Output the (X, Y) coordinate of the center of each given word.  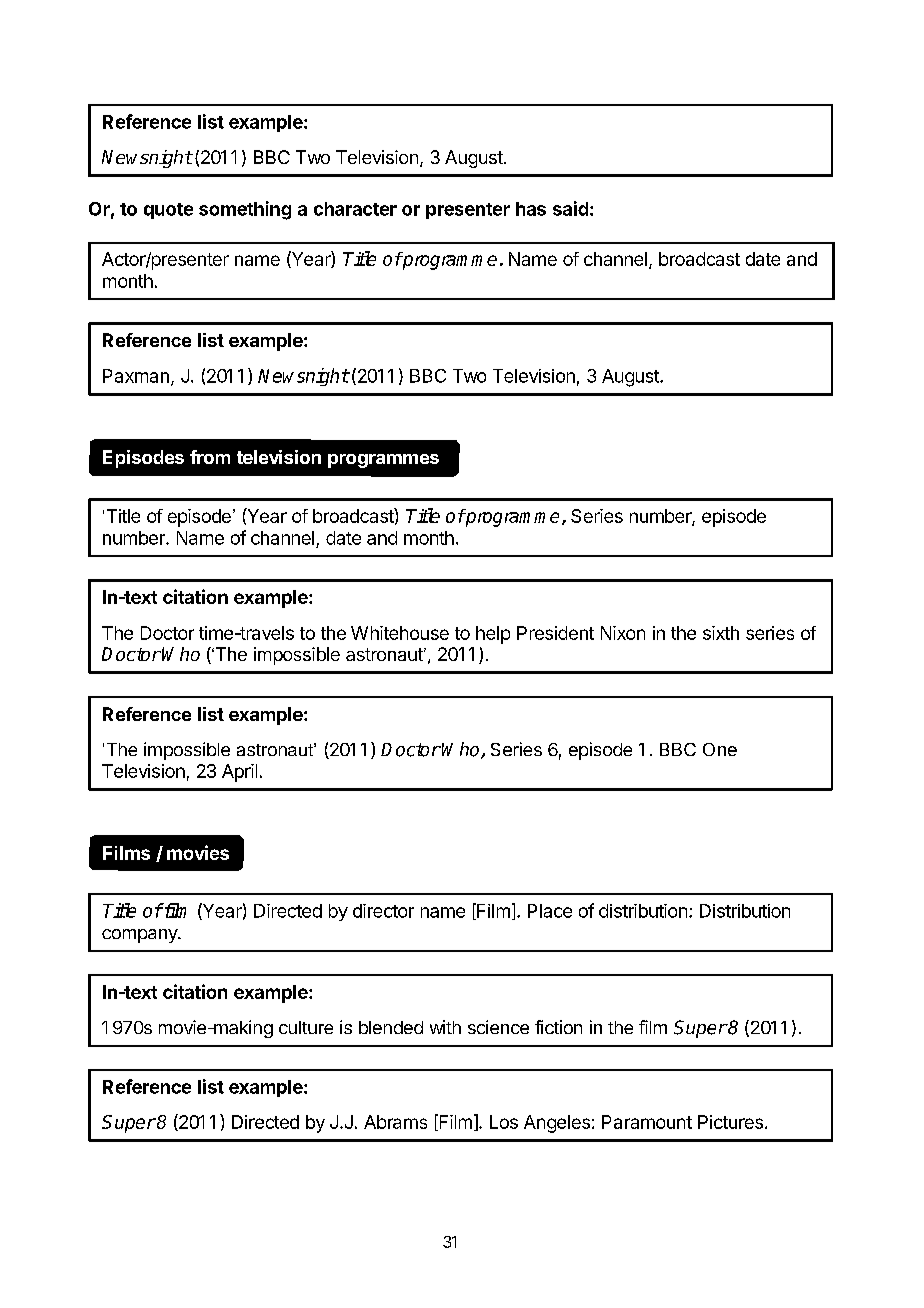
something (245, 210)
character (355, 209)
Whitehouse (400, 633)
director (383, 911)
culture (306, 1027)
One (720, 749)
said (570, 208)
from (210, 457)
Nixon (623, 633)
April (239, 773)
